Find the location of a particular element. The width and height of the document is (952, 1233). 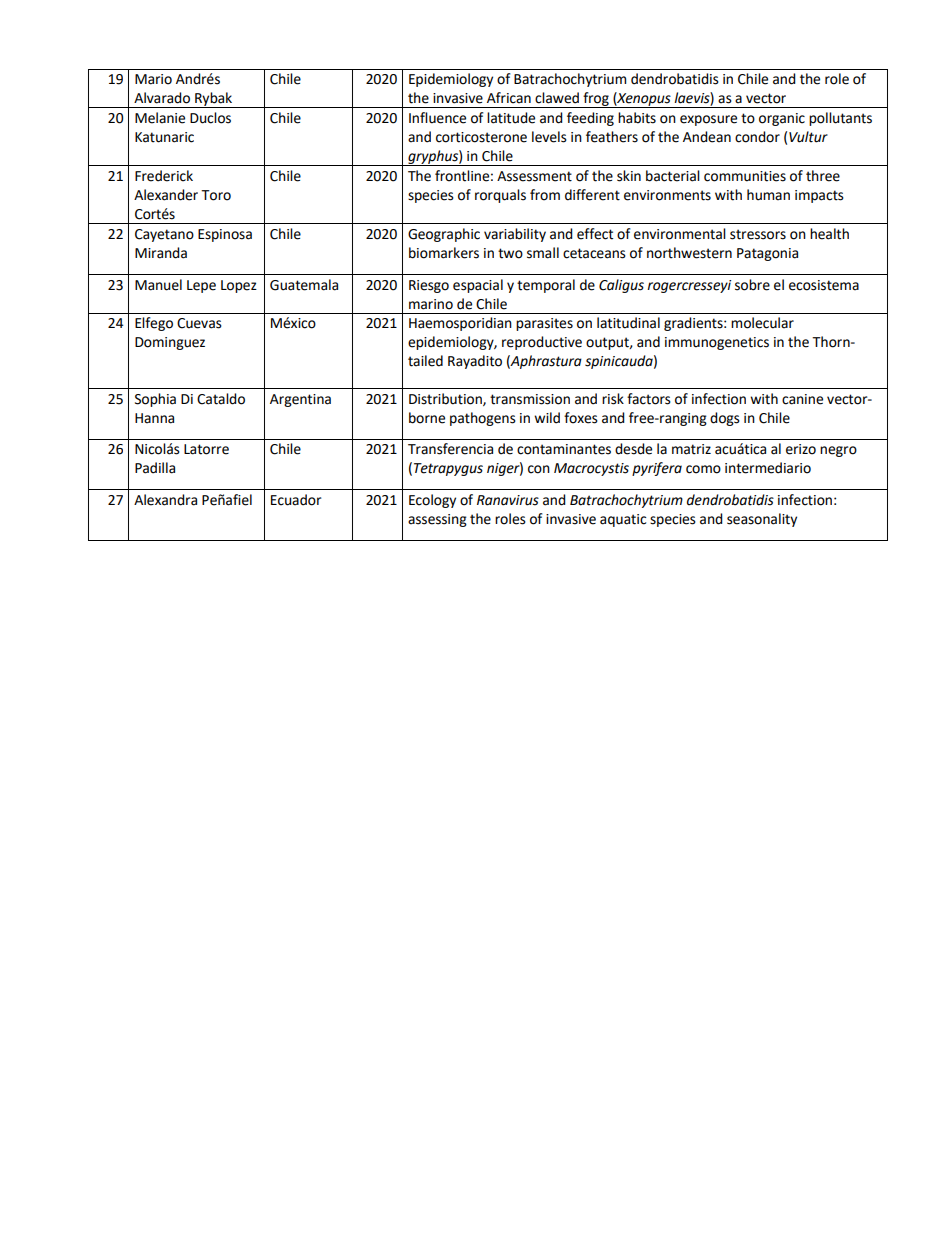

Espinosa is located at coordinates (225, 235).
